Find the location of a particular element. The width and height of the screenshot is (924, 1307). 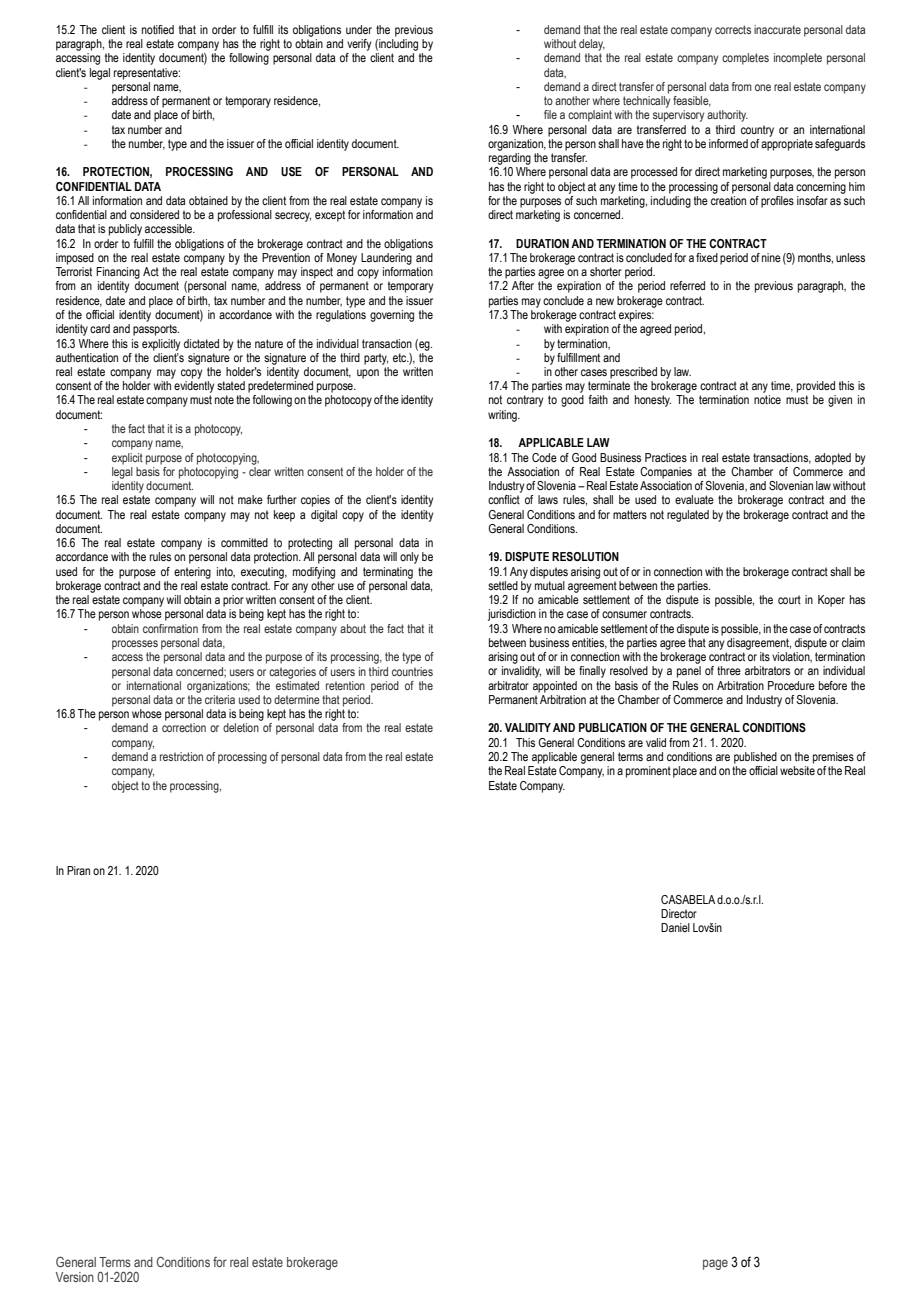

countries is located at coordinates (412, 671).
